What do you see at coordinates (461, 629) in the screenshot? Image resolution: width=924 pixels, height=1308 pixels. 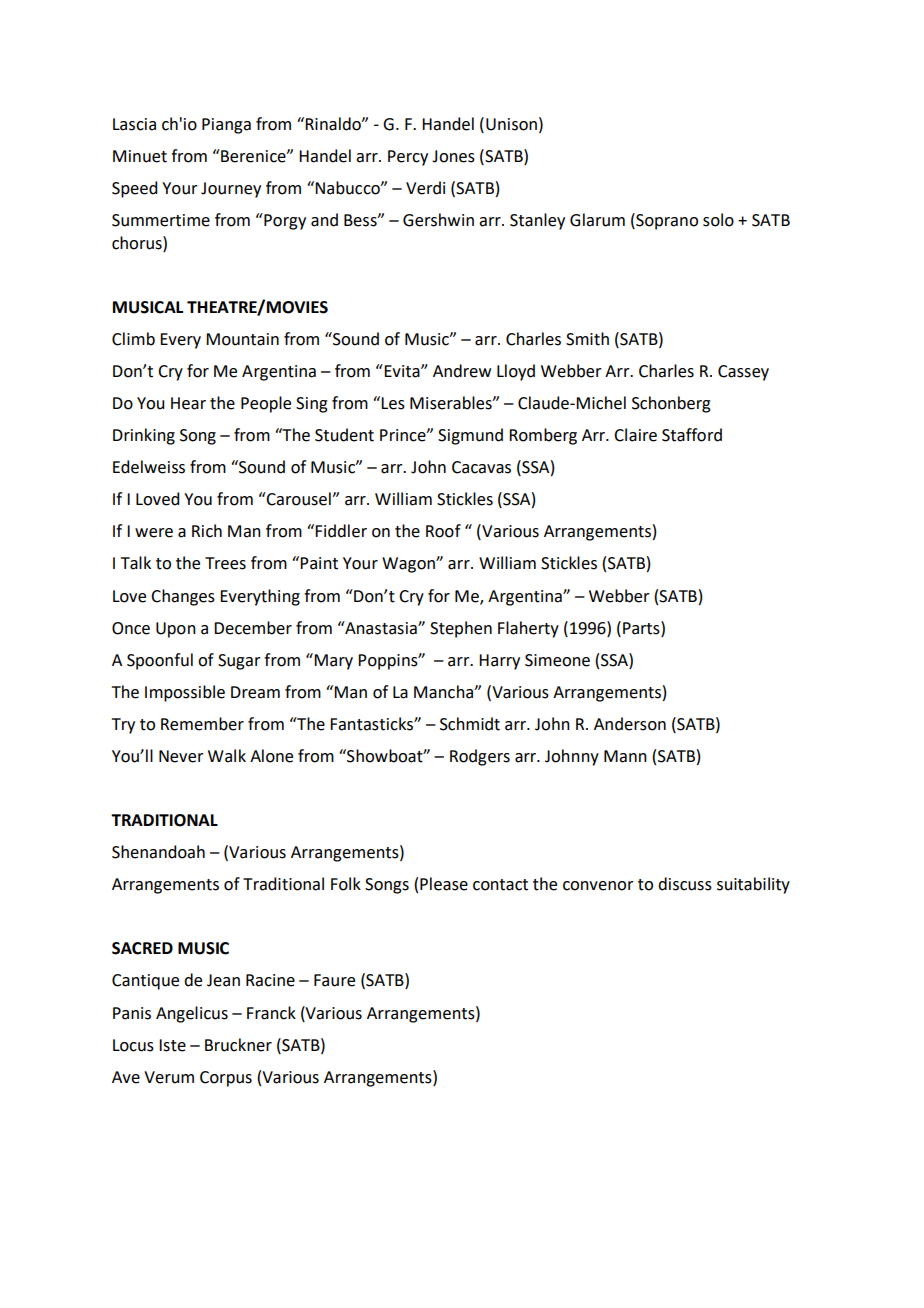 I see `Stephen` at bounding box center [461, 629].
